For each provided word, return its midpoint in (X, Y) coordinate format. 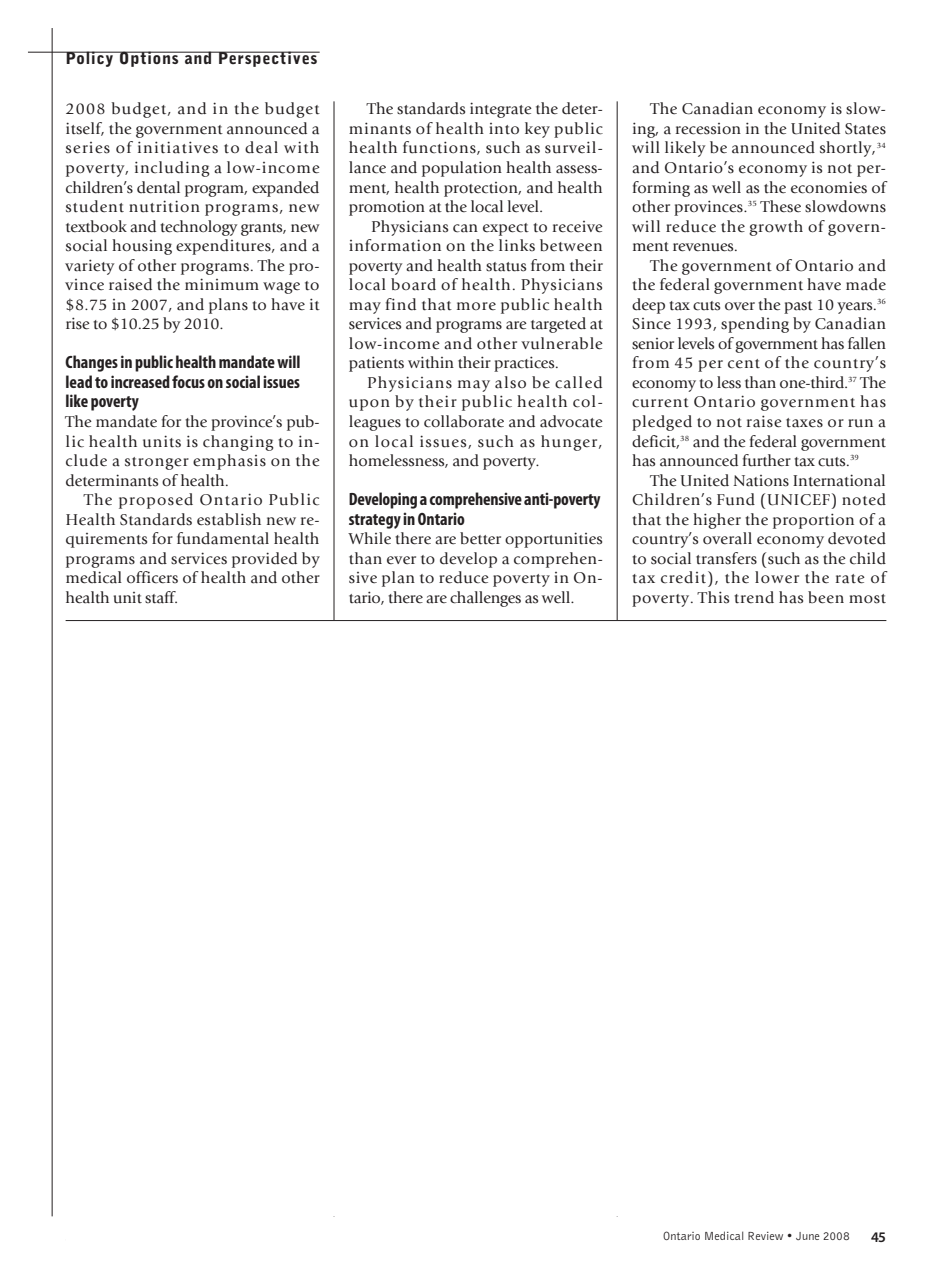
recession (708, 129)
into (504, 128)
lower (777, 577)
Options (149, 59)
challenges (485, 599)
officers (152, 577)
